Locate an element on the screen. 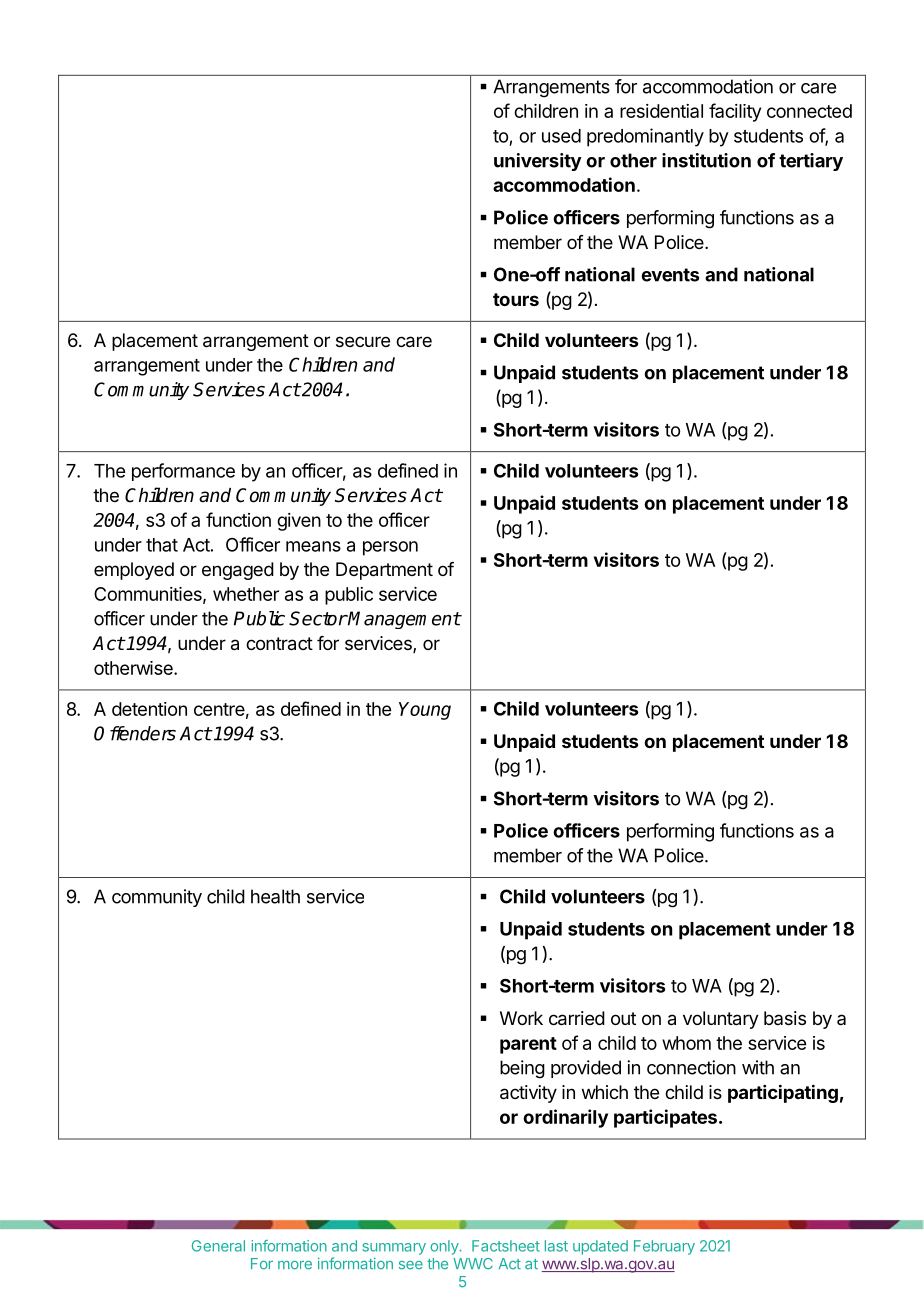 Image resolution: width=924 pixels, height=1308 pixels. events is located at coordinates (670, 275).
